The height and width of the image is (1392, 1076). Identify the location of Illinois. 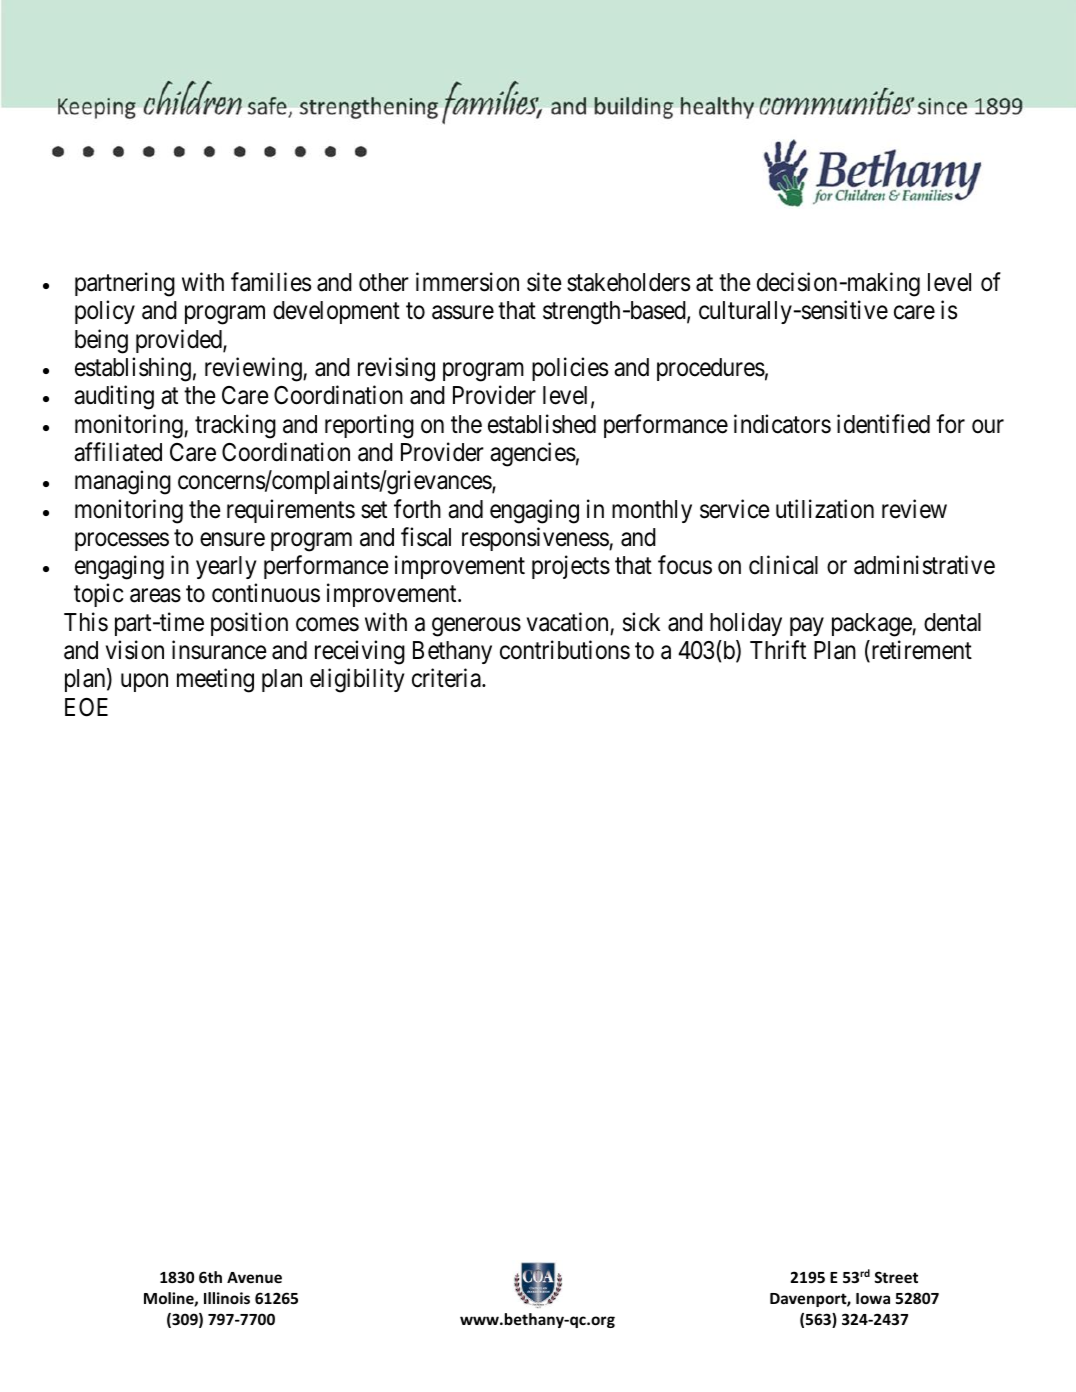
(227, 1298).
